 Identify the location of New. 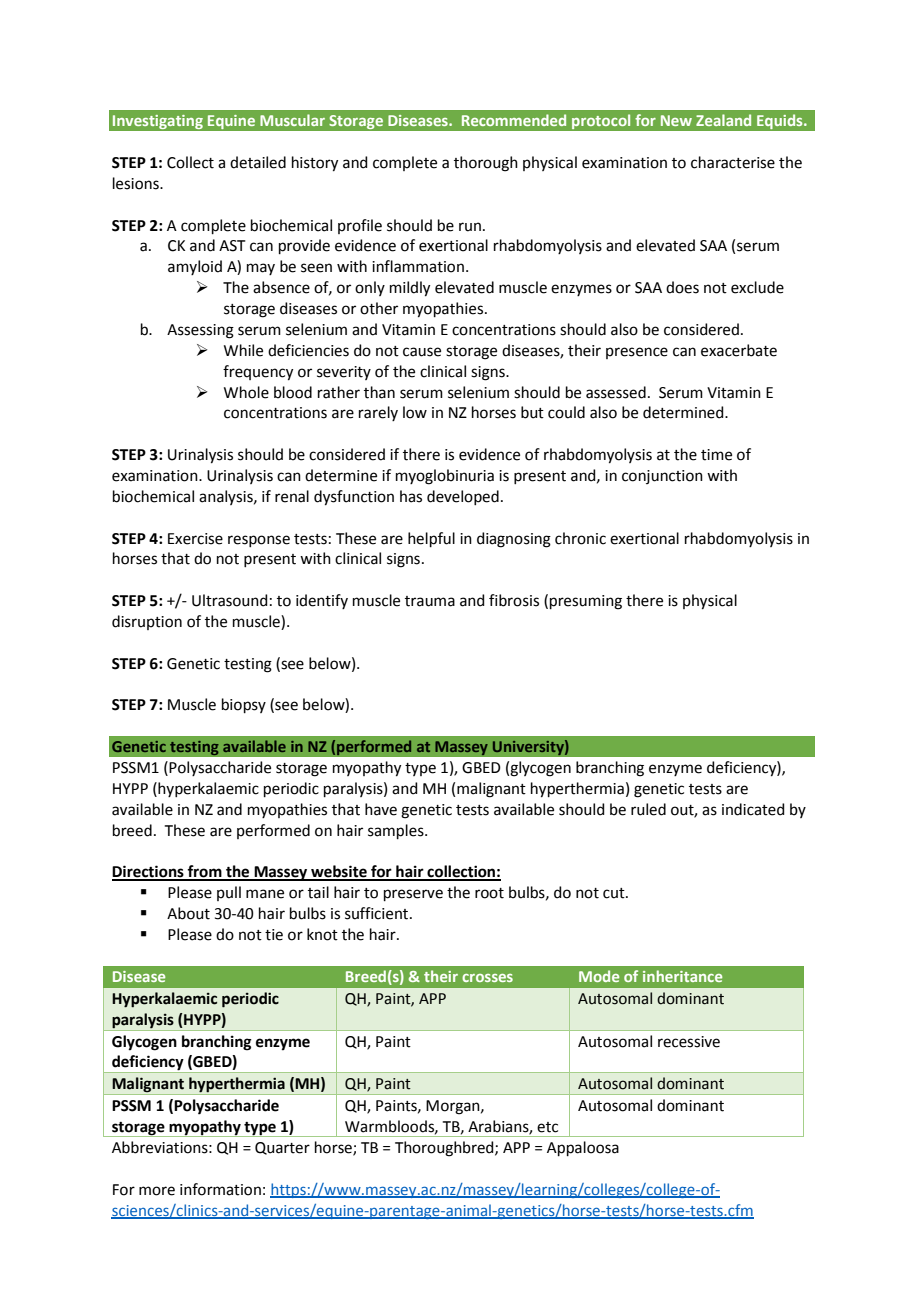
(676, 120).
